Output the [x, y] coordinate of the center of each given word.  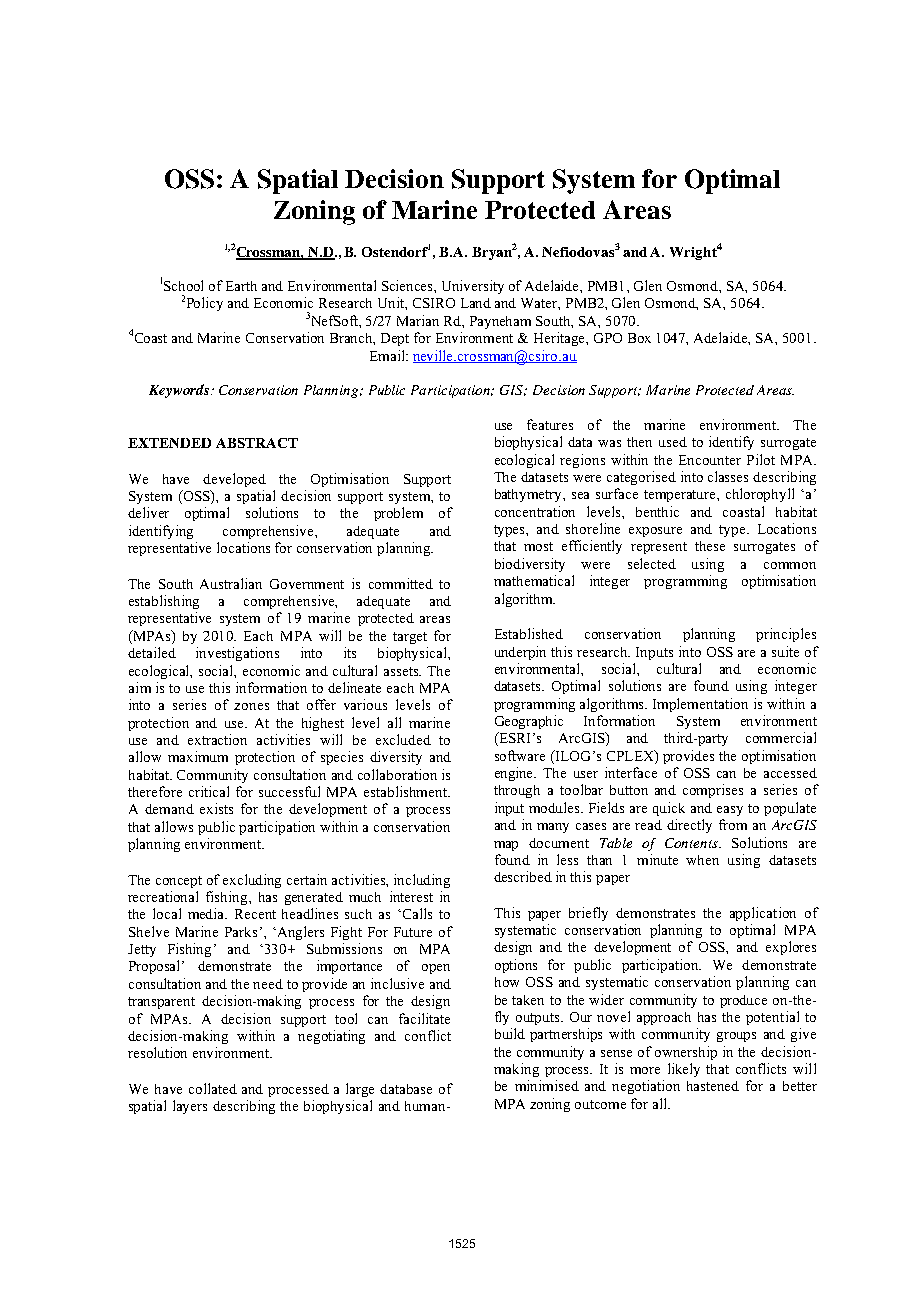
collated [213, 1088]
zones [251, 706]
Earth [241, 286]
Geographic [529, 722]
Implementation [700, 705]
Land [476, 303]
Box [639, 338]
